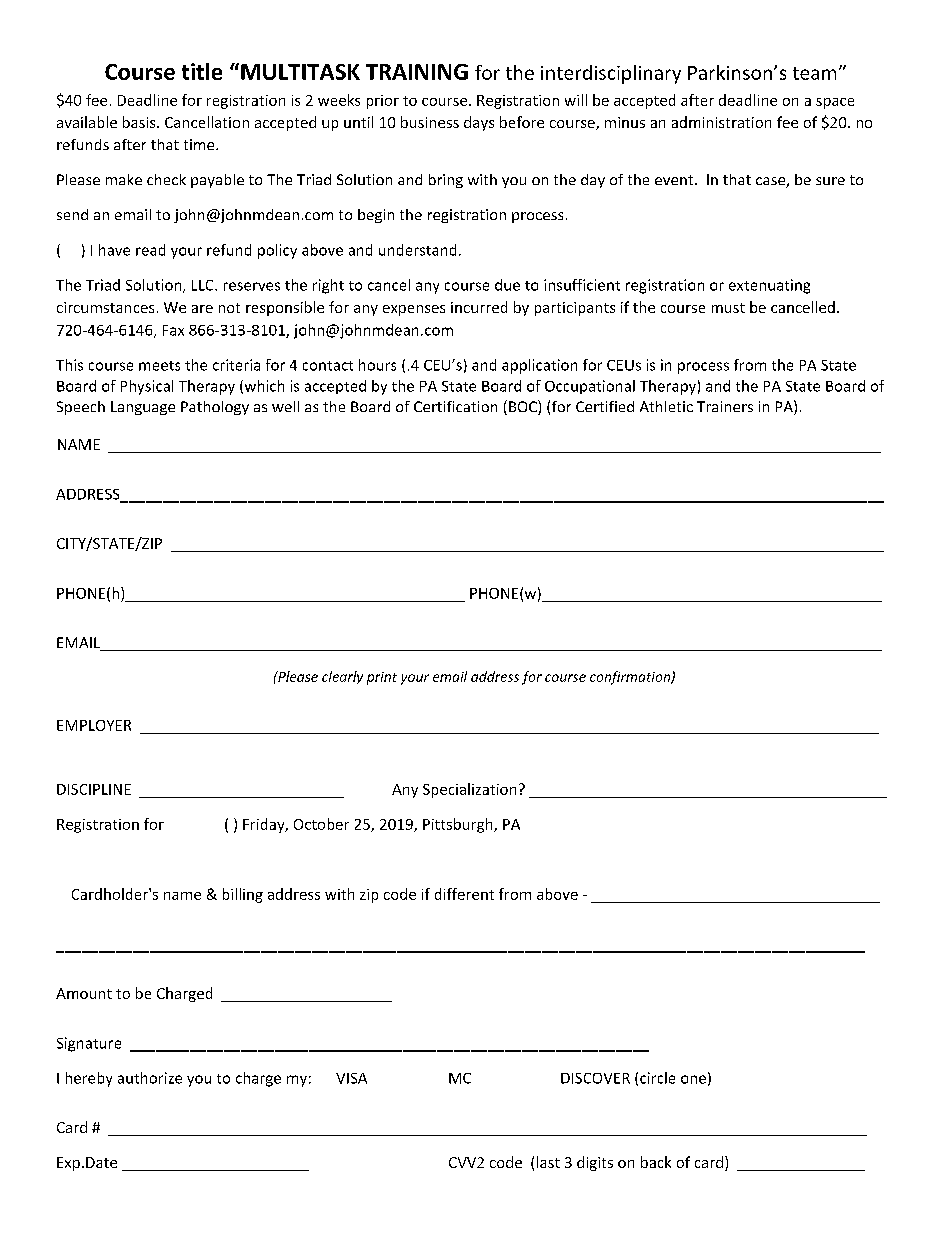 This screenshot has width=952, height=1233. Describe the element at coordinates (725, 406) in the screenshot. I see `Trainers` at that location.
